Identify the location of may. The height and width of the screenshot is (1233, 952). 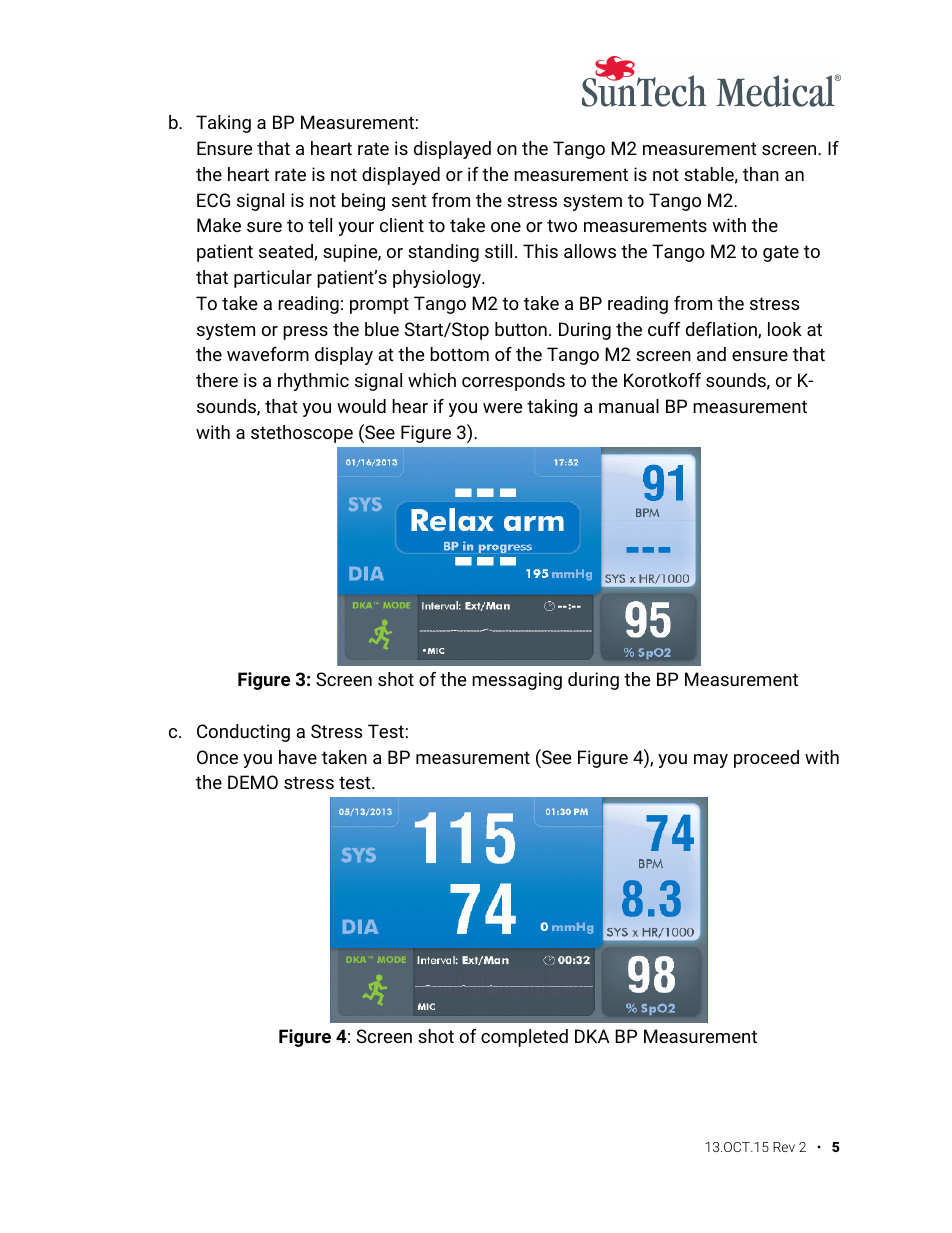
(711, 761).
